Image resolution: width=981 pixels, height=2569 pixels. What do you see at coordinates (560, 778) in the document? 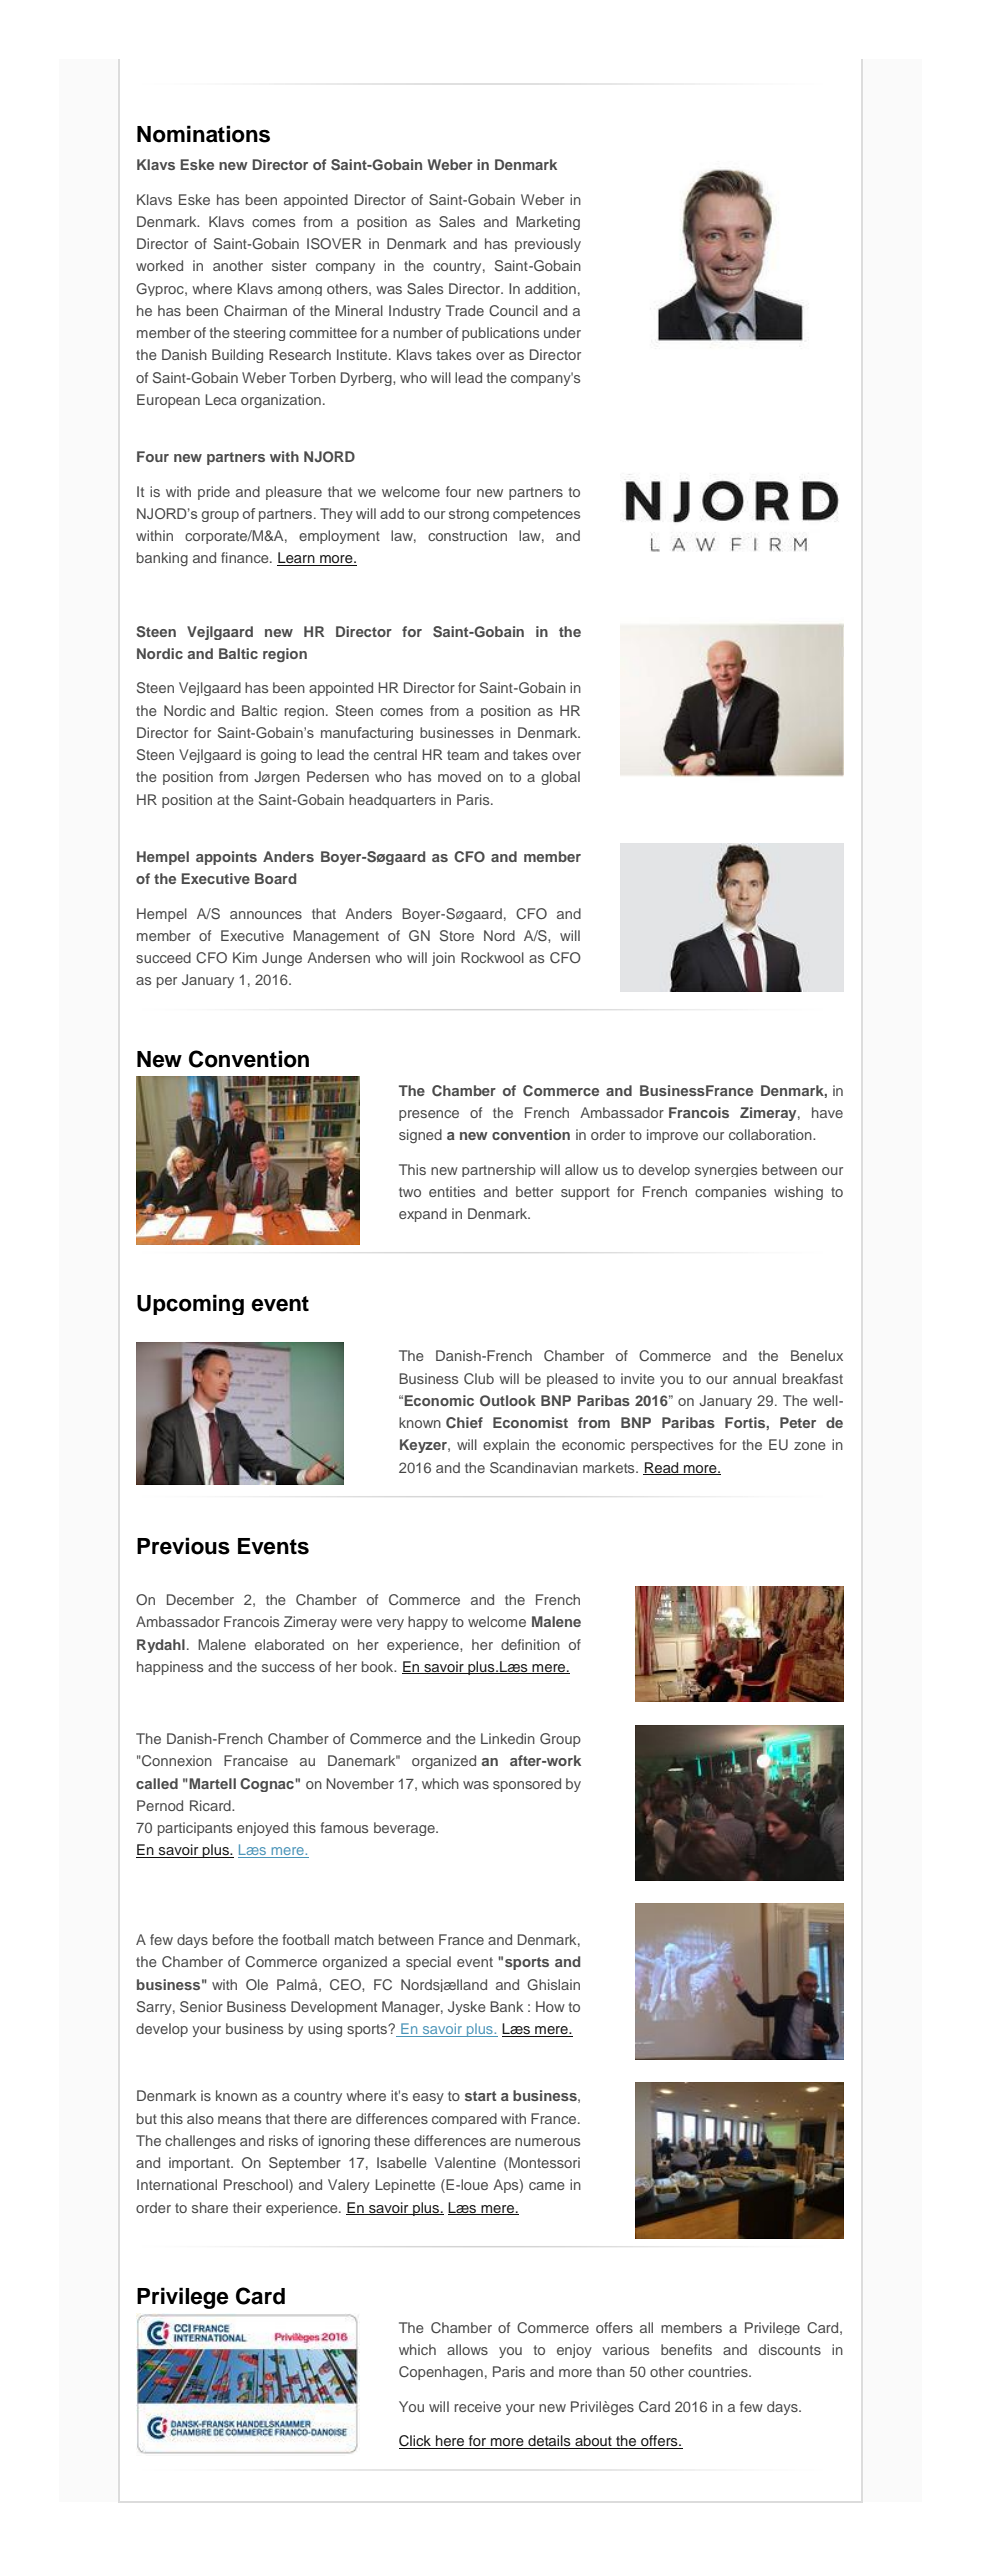
I see `global` at bounding box center [560, 778].
